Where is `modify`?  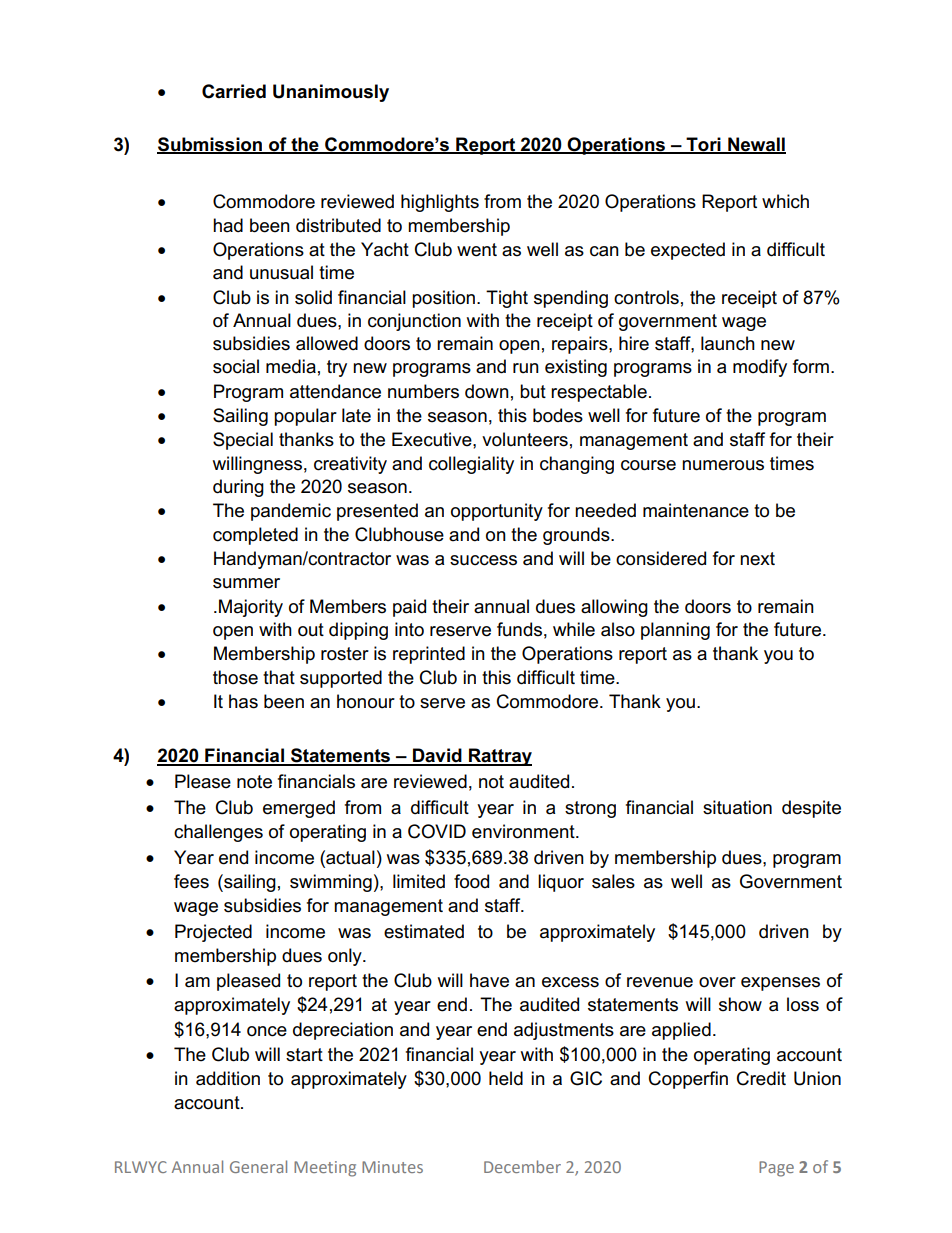
modify is located at coordinates (760, 368).
